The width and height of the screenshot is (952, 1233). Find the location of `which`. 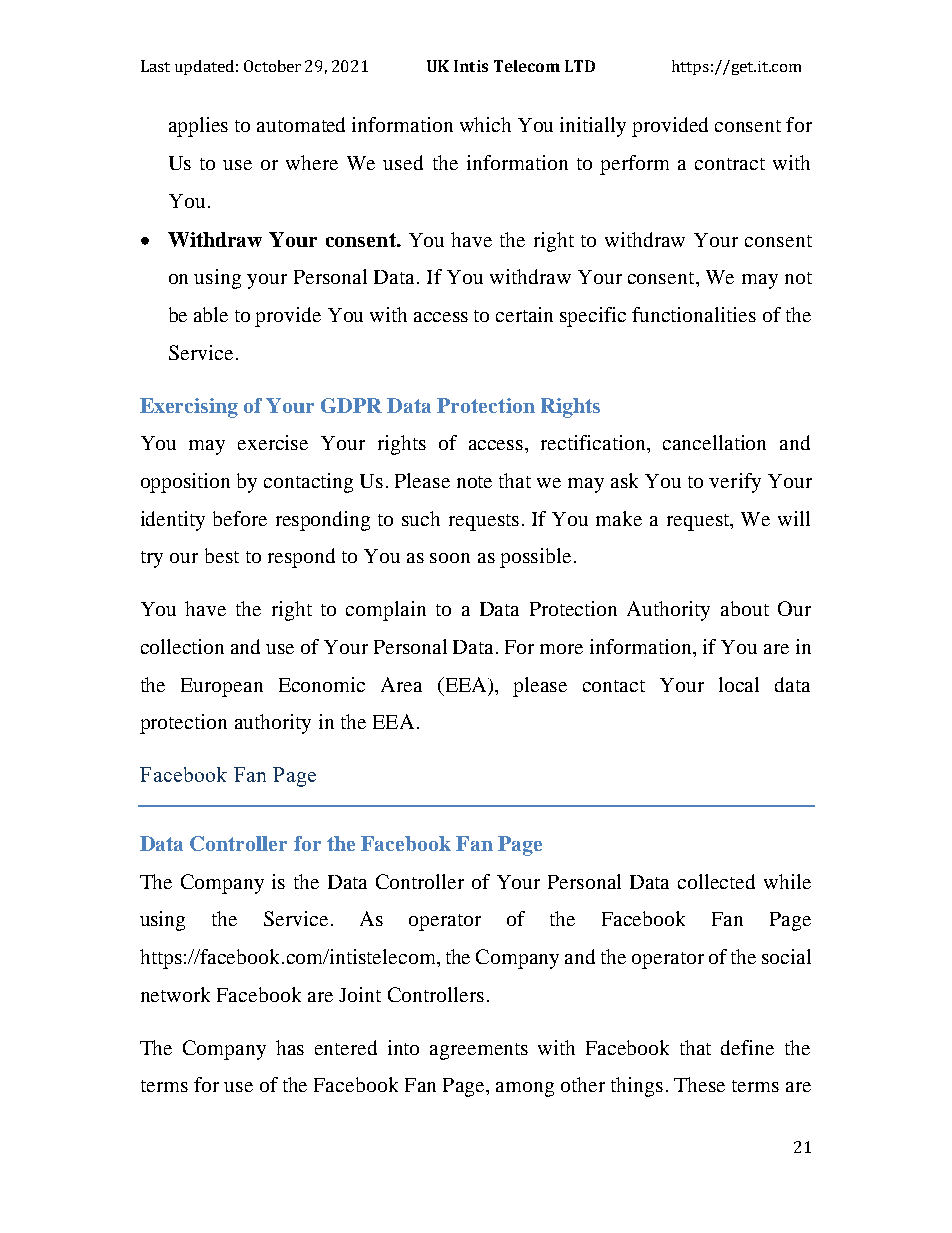

which is located at coordinates (485, 124).
